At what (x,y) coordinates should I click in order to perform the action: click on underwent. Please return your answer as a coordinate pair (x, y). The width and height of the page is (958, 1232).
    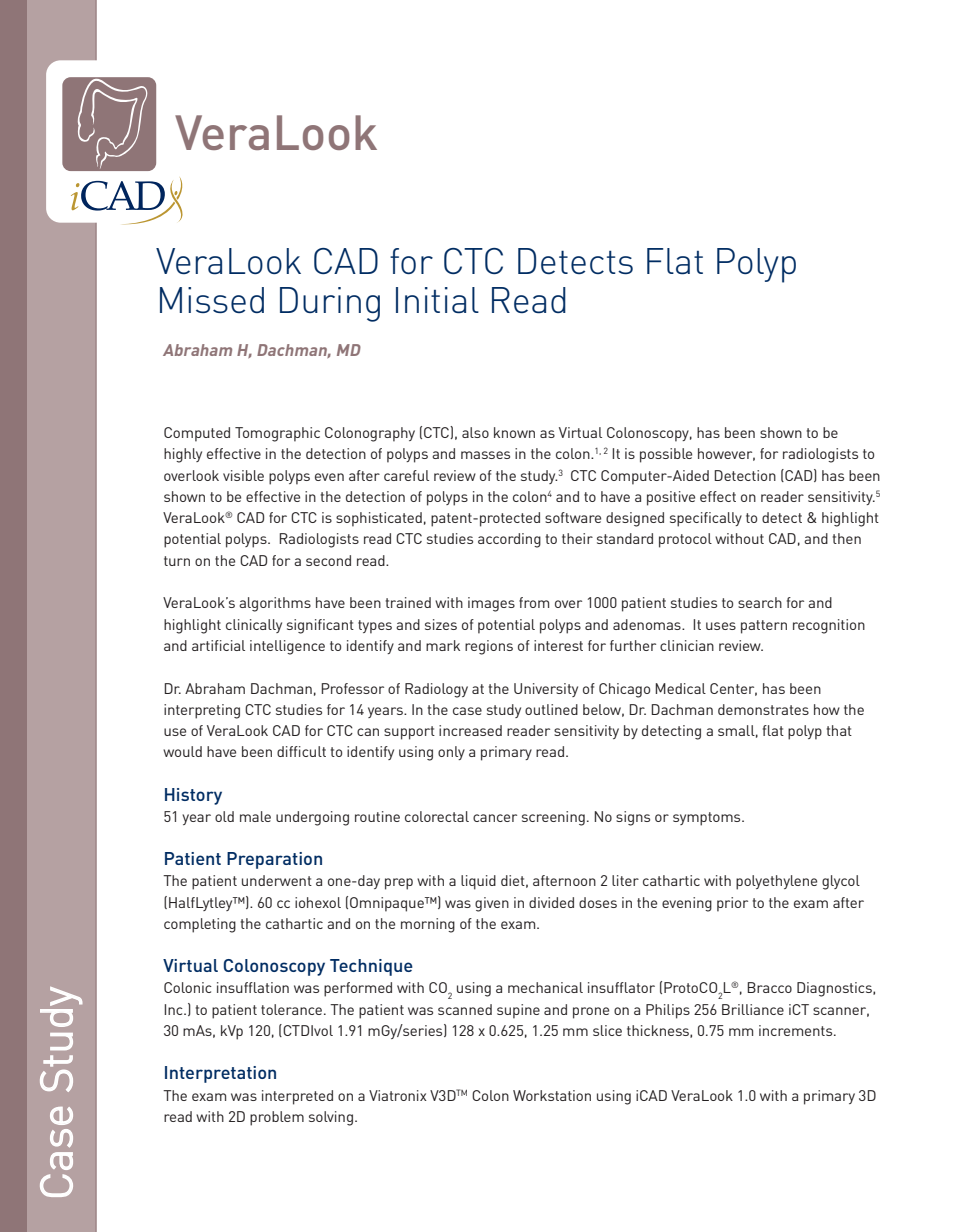
    Looking at the image, I should click on (277, 880).
